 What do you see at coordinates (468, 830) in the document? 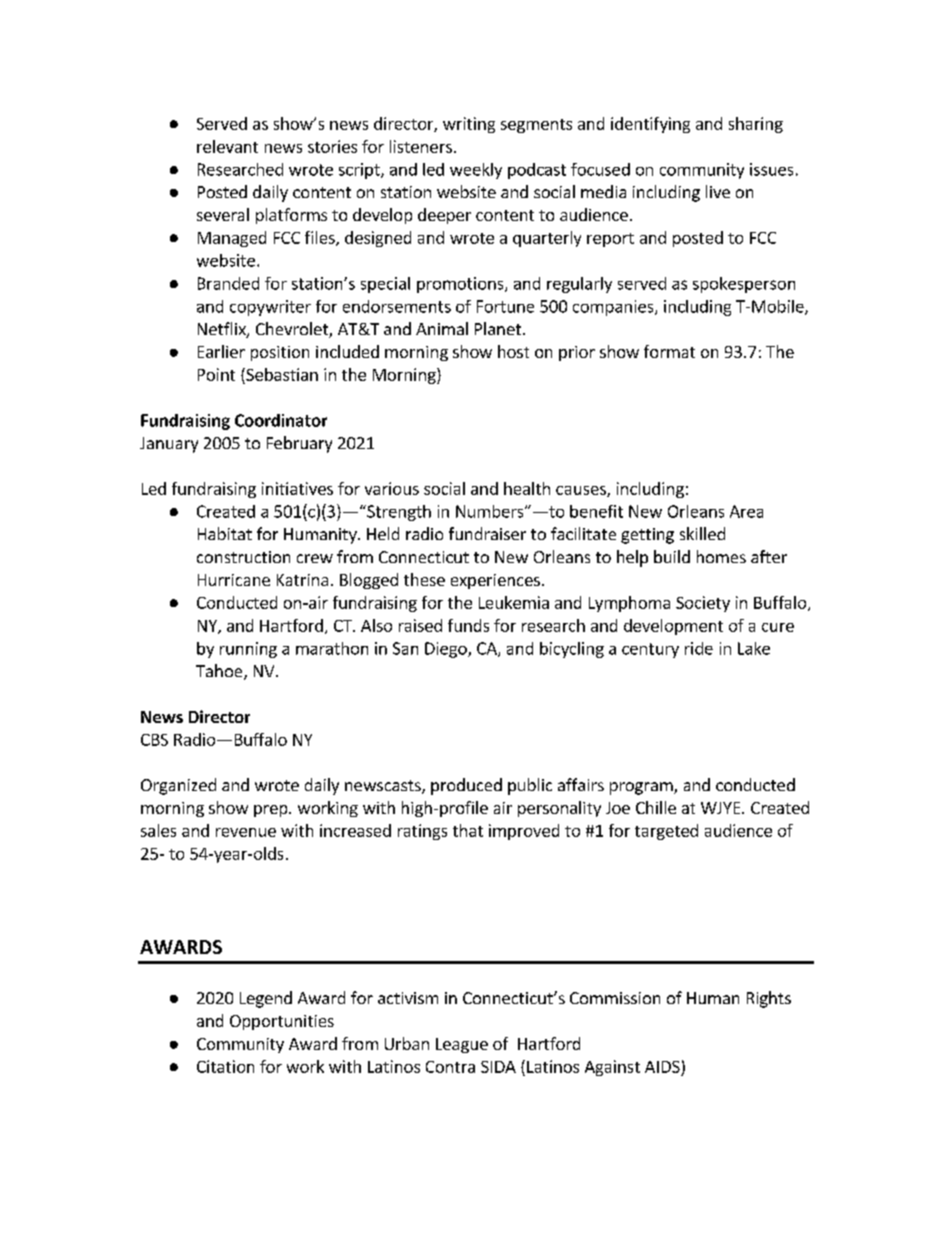
I see `that` at bounding box center [468, 830].
